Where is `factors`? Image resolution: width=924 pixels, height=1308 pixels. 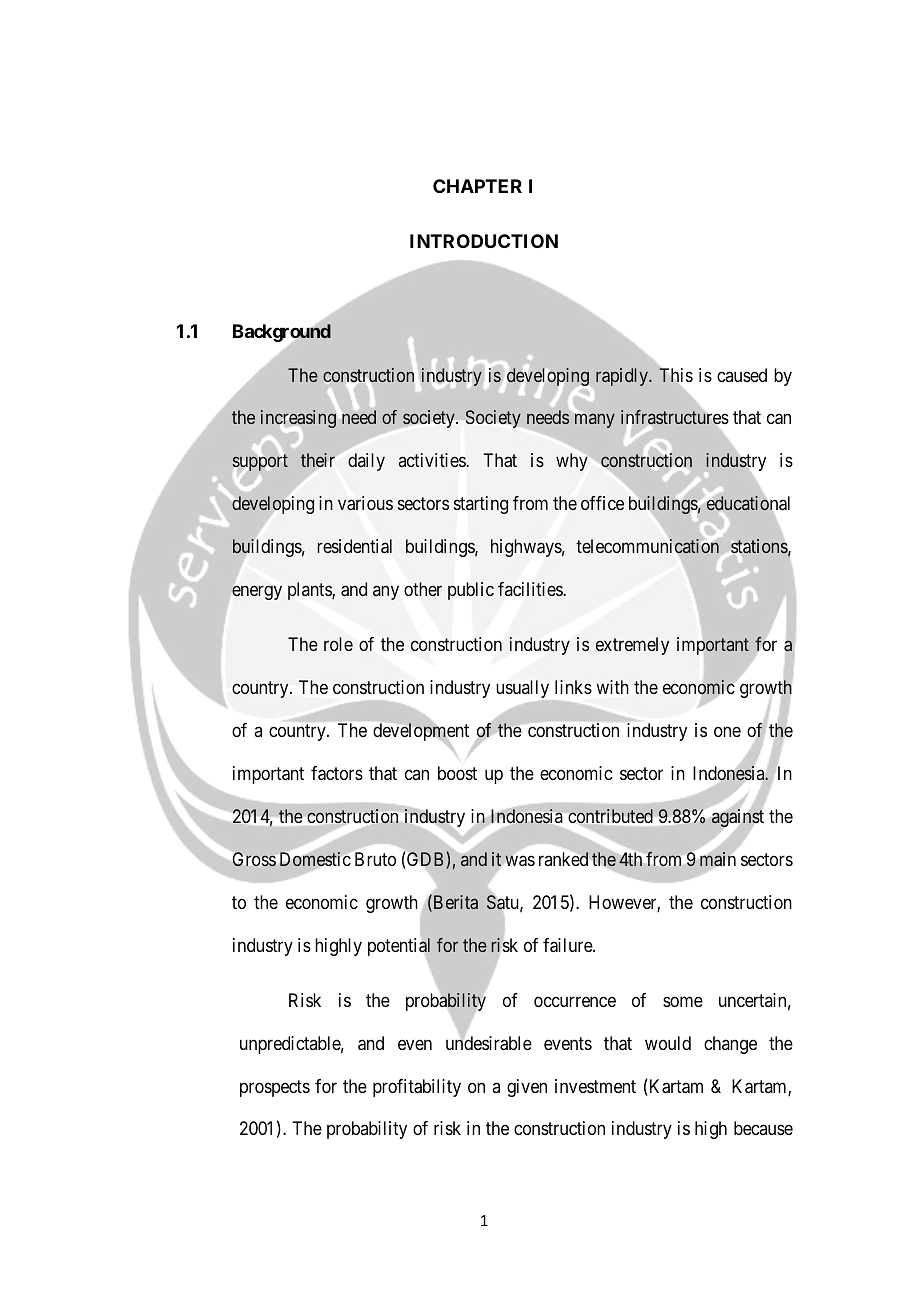 factors is located at coordinates (337, 773).
